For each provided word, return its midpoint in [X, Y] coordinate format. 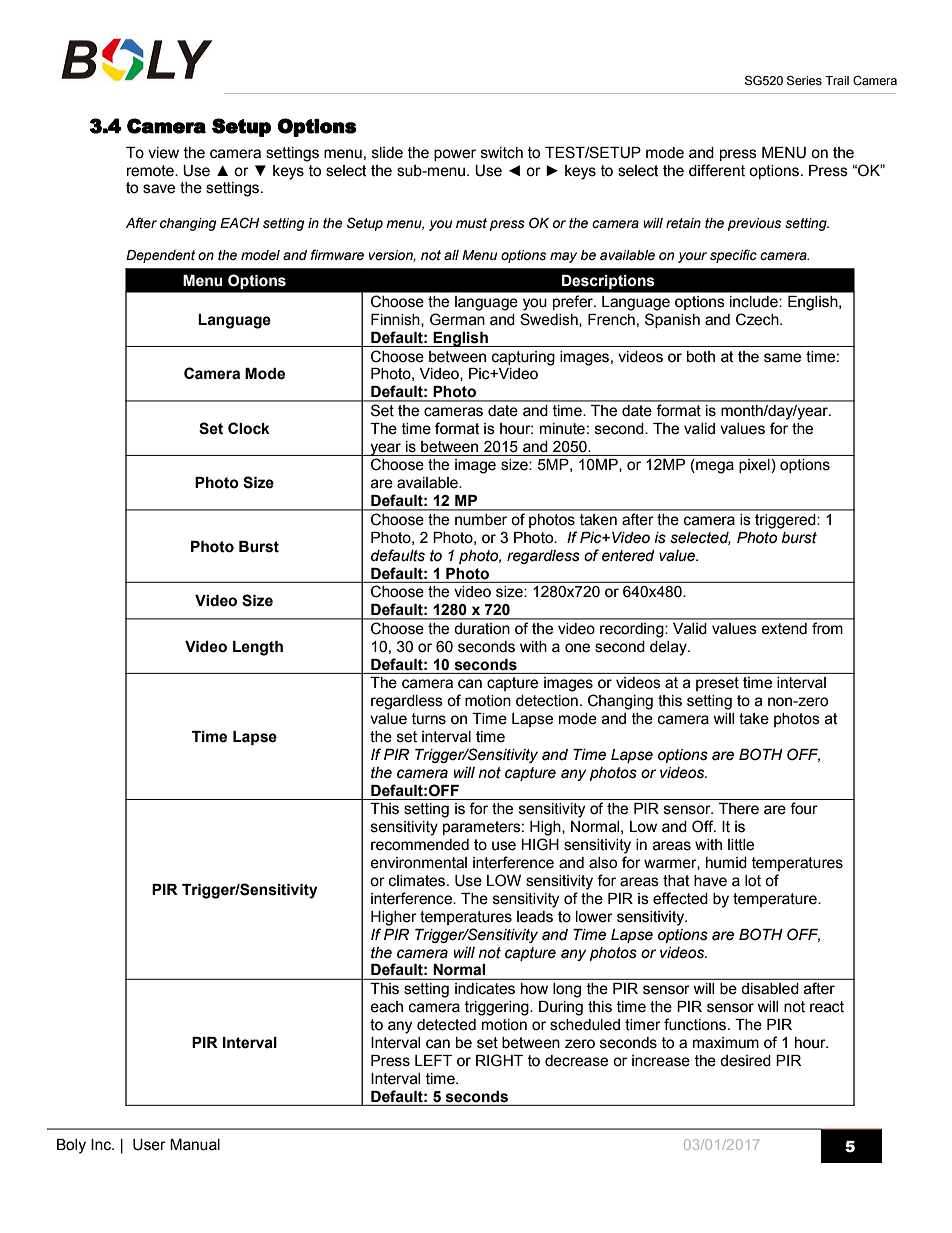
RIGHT [499, 1060]
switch [502, 153]
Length [258, 648]
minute [562, 429]
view [163, 153]
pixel [754, 466]
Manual [195, 1145]
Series [804, 80]
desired [745, 1061]
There [739, 809]
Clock [249, 428]
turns [429, 719]
